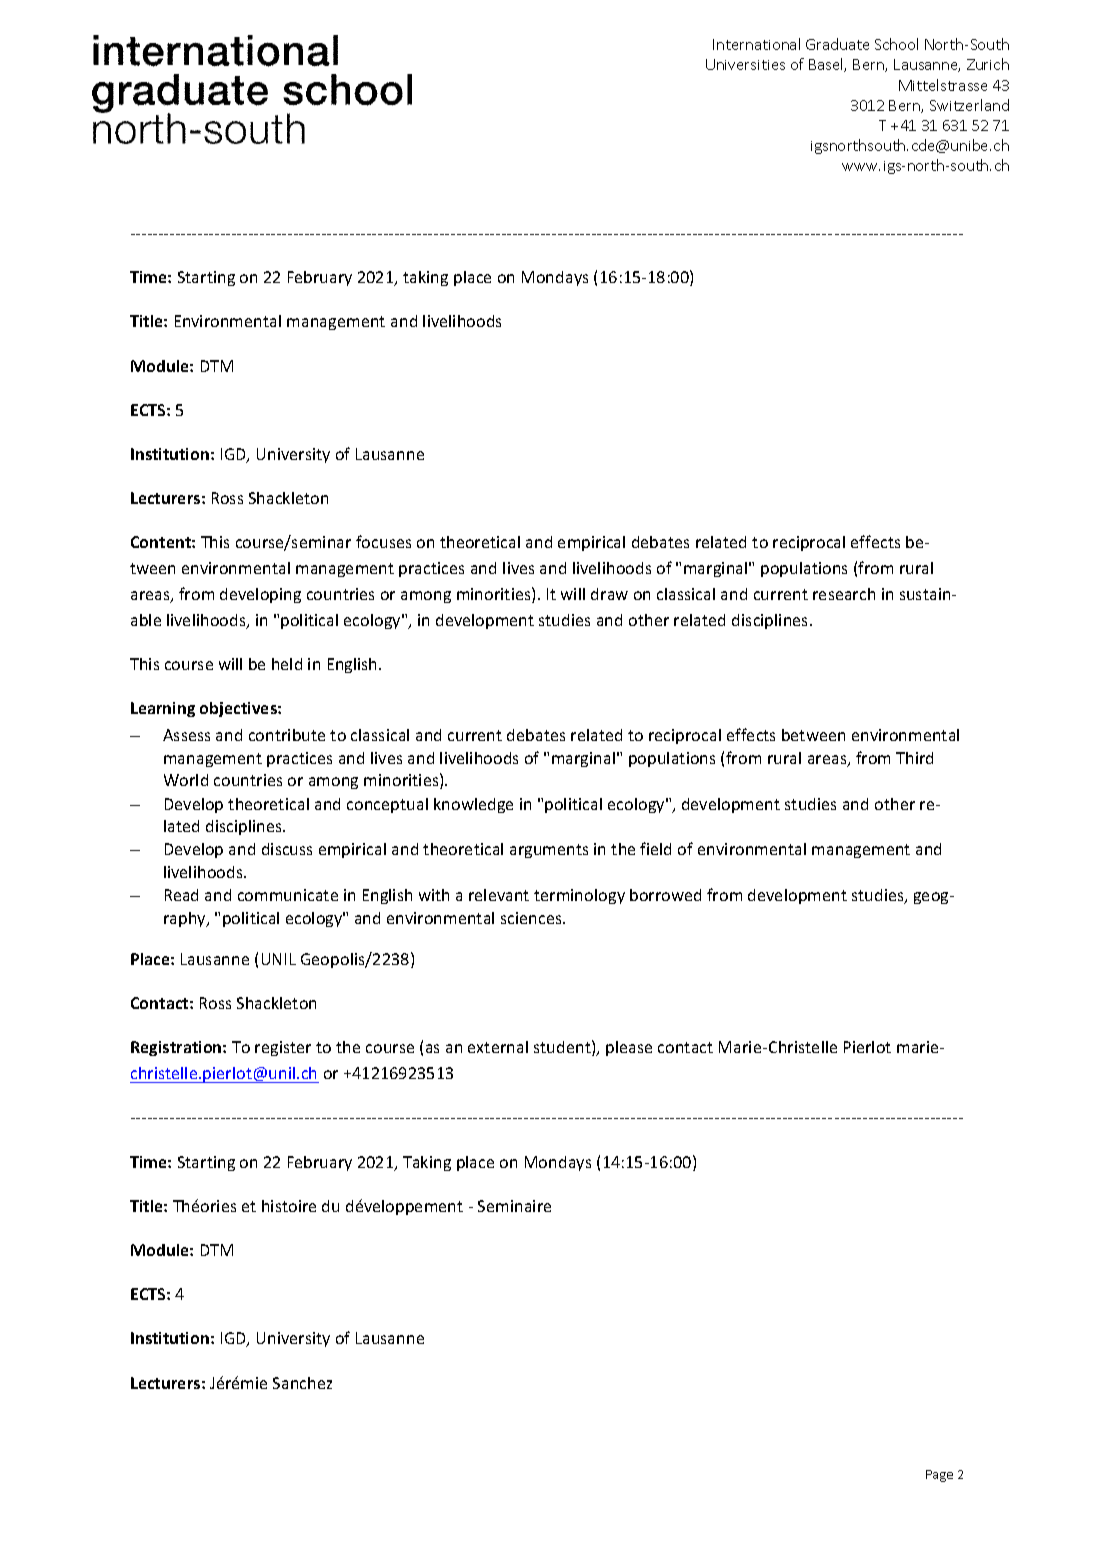 The height and width of the image is (1549, 1095). I want to click on external, so click(498, 1047).
